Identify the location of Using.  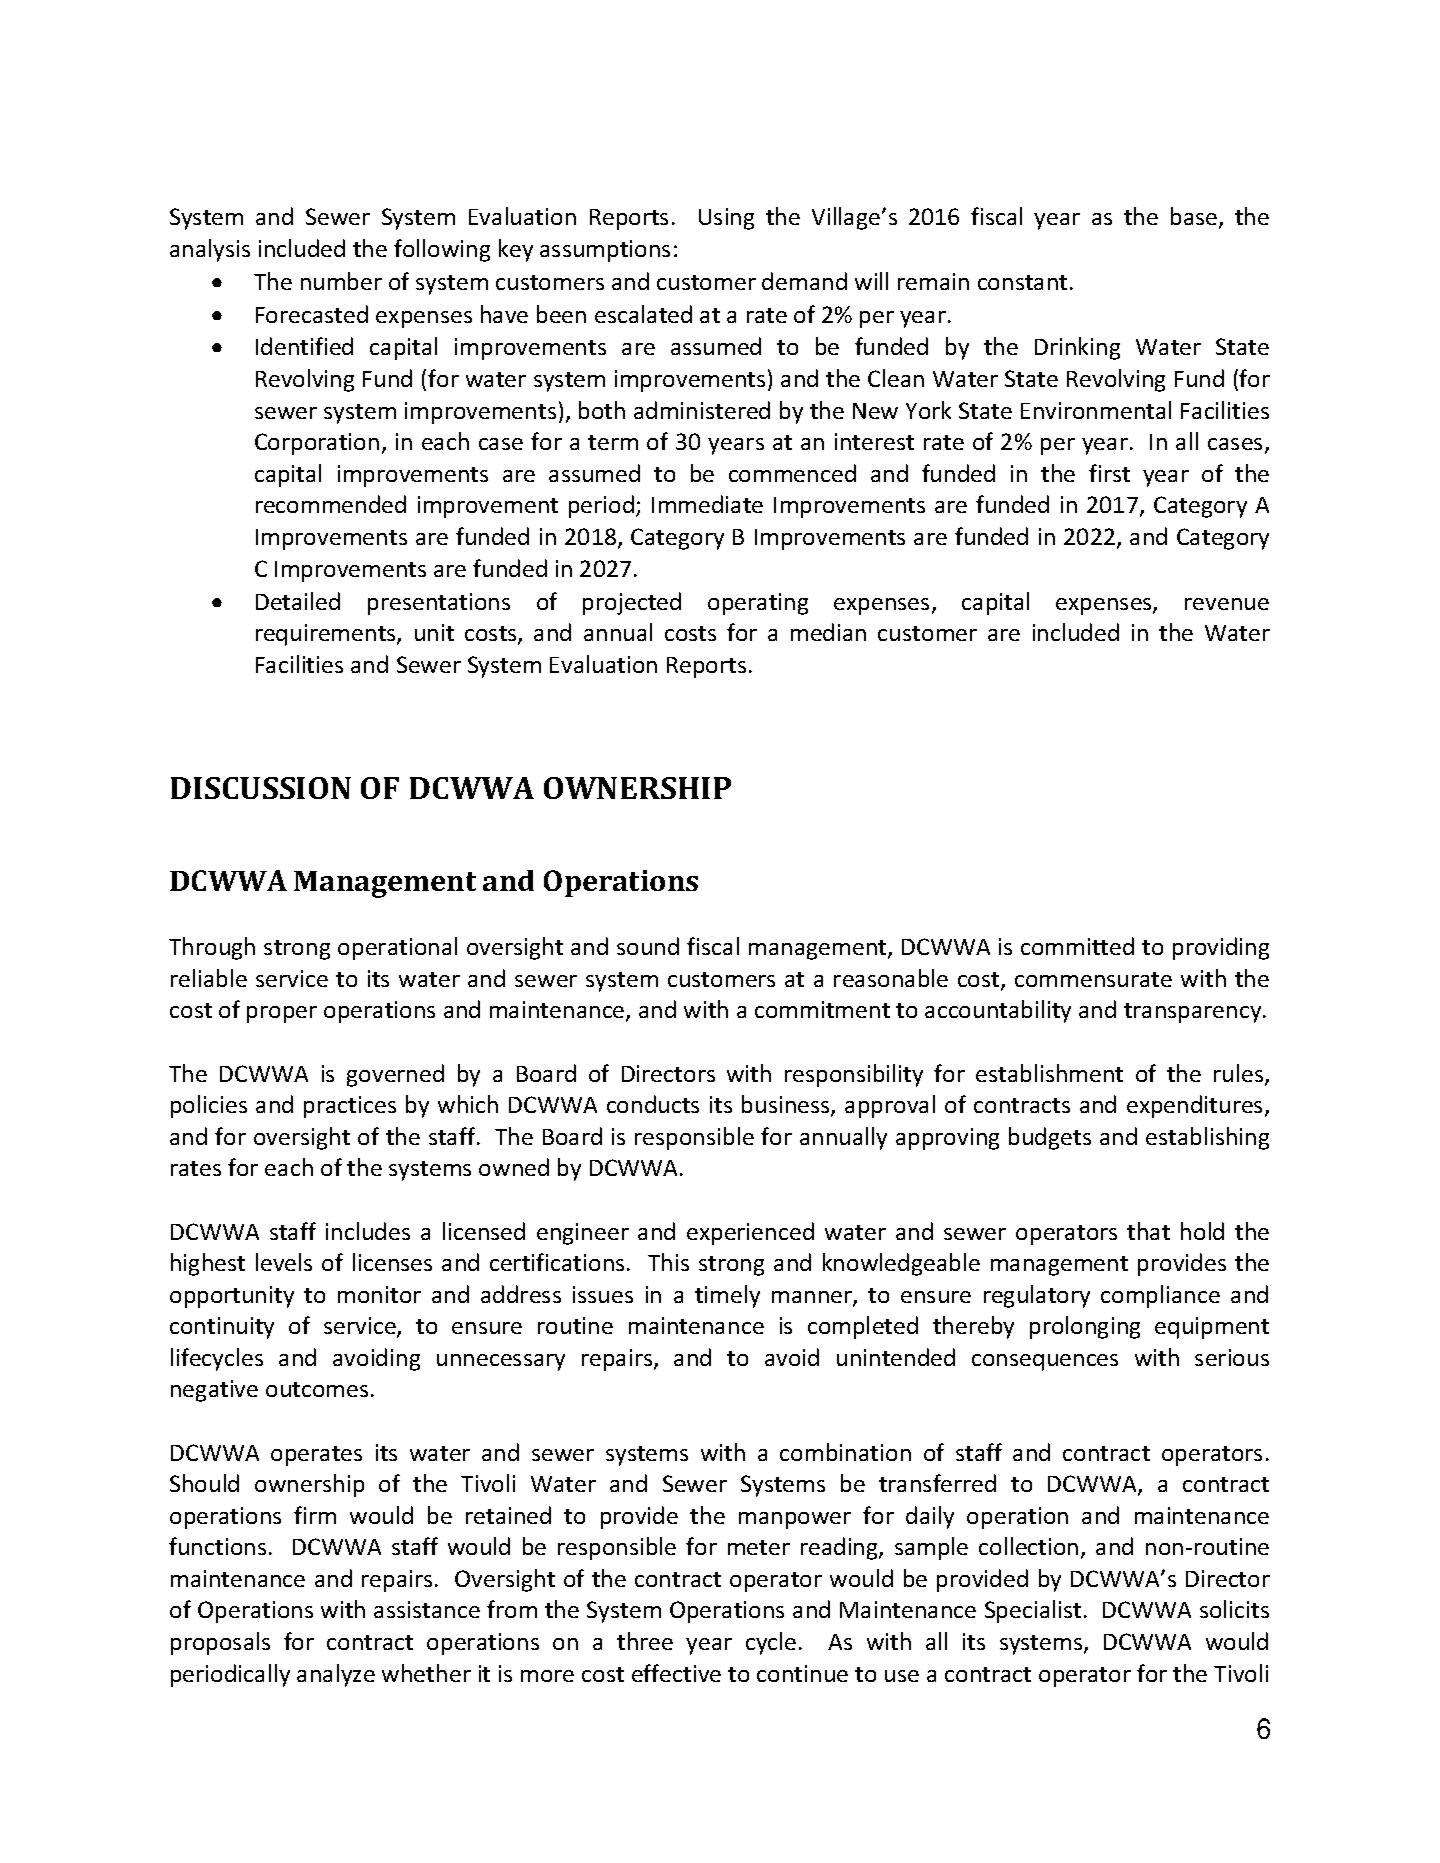
(726, 219).
